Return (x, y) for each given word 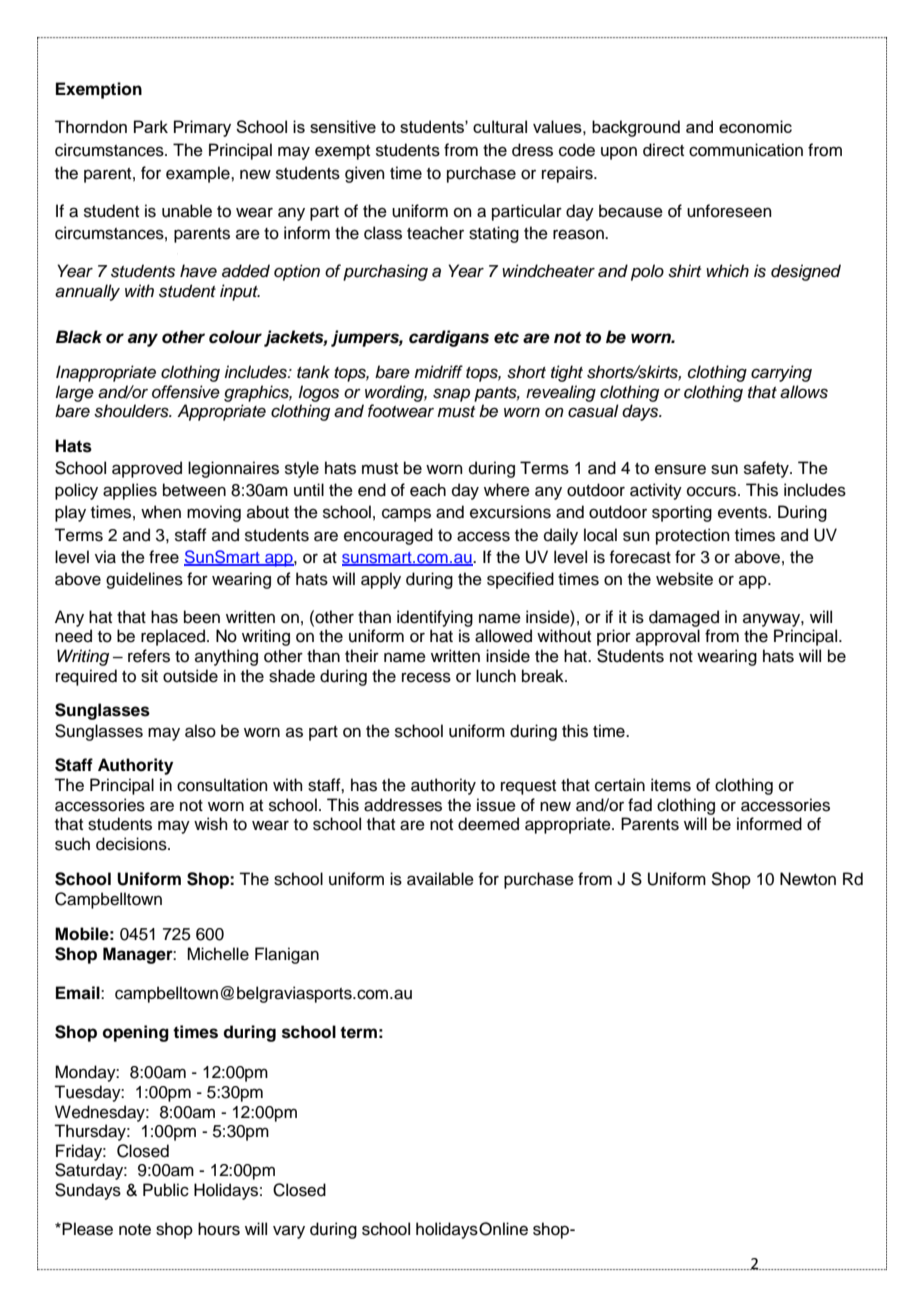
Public (166, 1190)
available (440, 879)
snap (451, 395)
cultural (500, 126)
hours (219, 1229)
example (199, 174)
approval (668, 637)
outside (190, 676)
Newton (808, 879)
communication (746, 150)
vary (289, 1232)
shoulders (132, 411)
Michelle (218, 954)
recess (426, 677)
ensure (680, 469)
